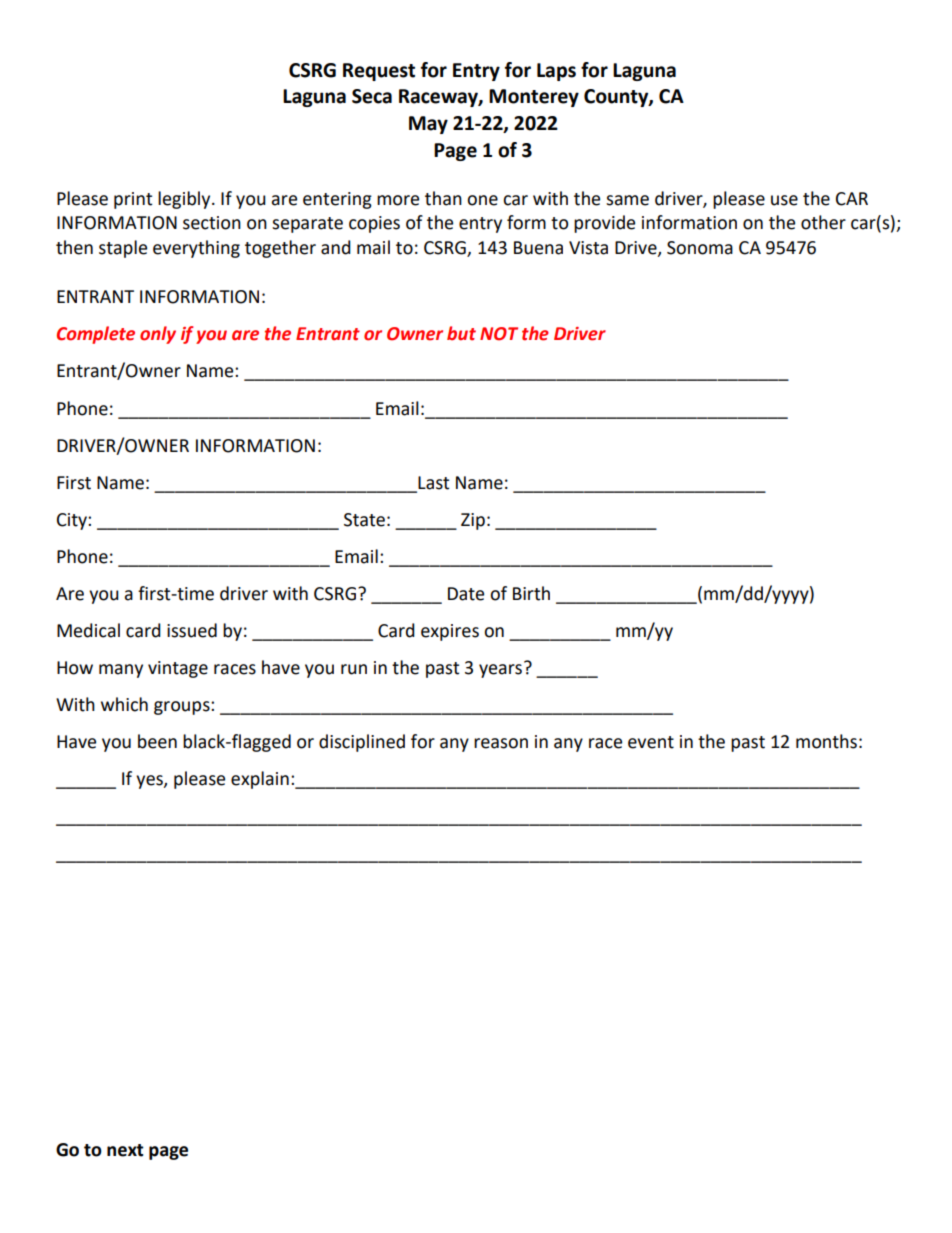 The height and width of the page is (1233, 952). I want to click on print, so click(133, 200).
